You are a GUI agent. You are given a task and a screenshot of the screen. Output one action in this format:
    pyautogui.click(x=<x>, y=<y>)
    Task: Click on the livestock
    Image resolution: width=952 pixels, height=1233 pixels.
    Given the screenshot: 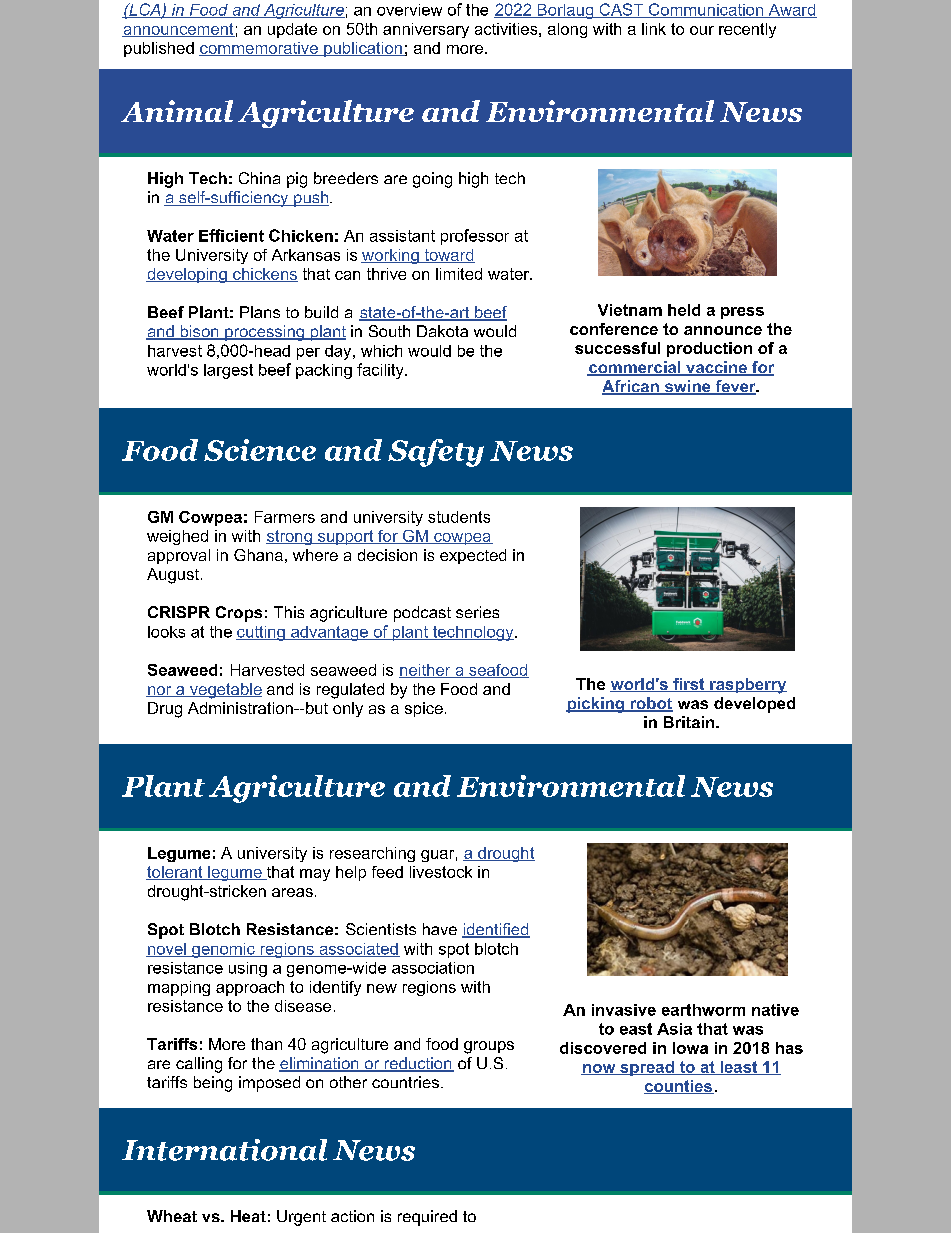 What is the action you would take?
    pyautogui.click(x=441, y=872)
